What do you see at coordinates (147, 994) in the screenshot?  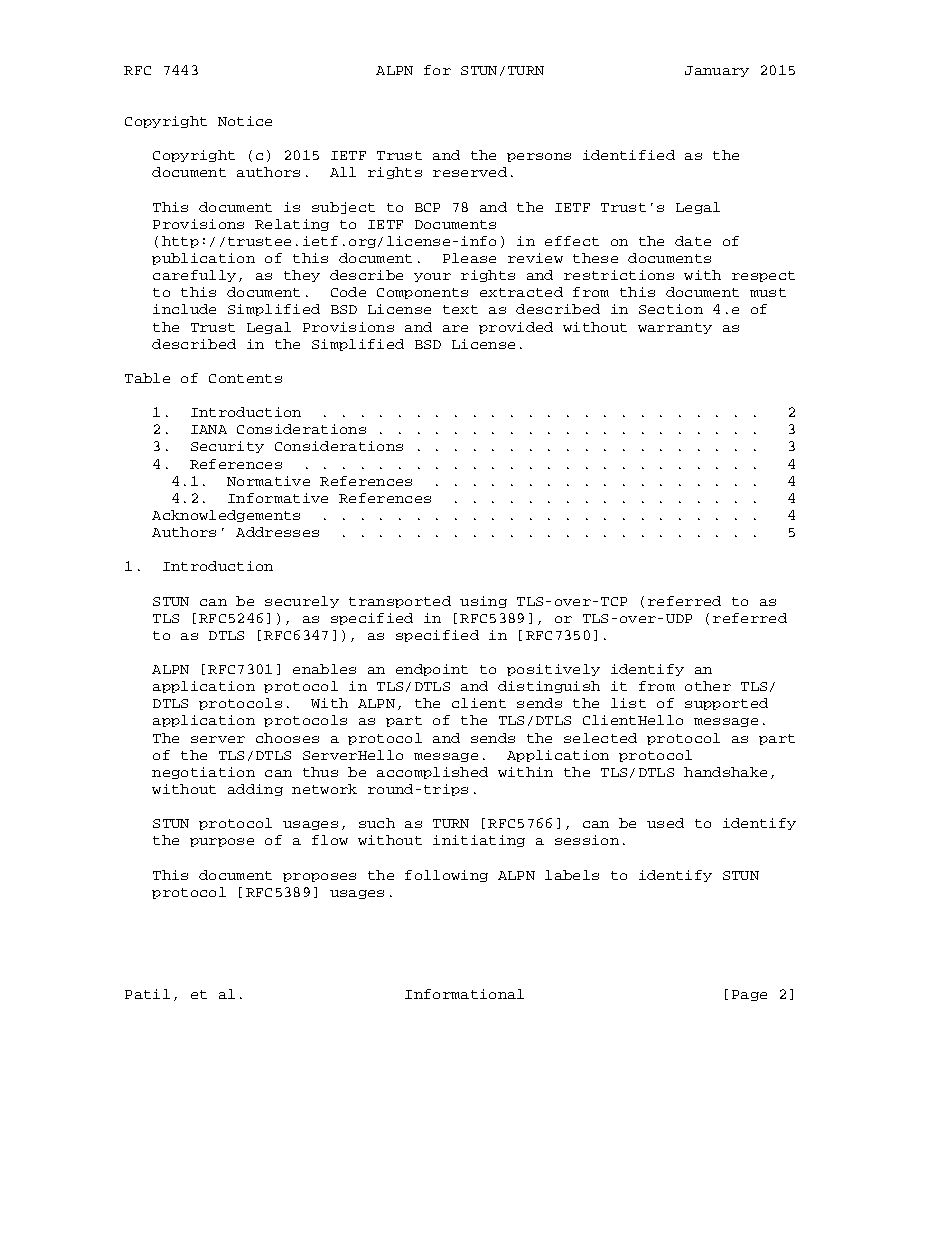 I see `Patil` at bounding box center [147, 994].
